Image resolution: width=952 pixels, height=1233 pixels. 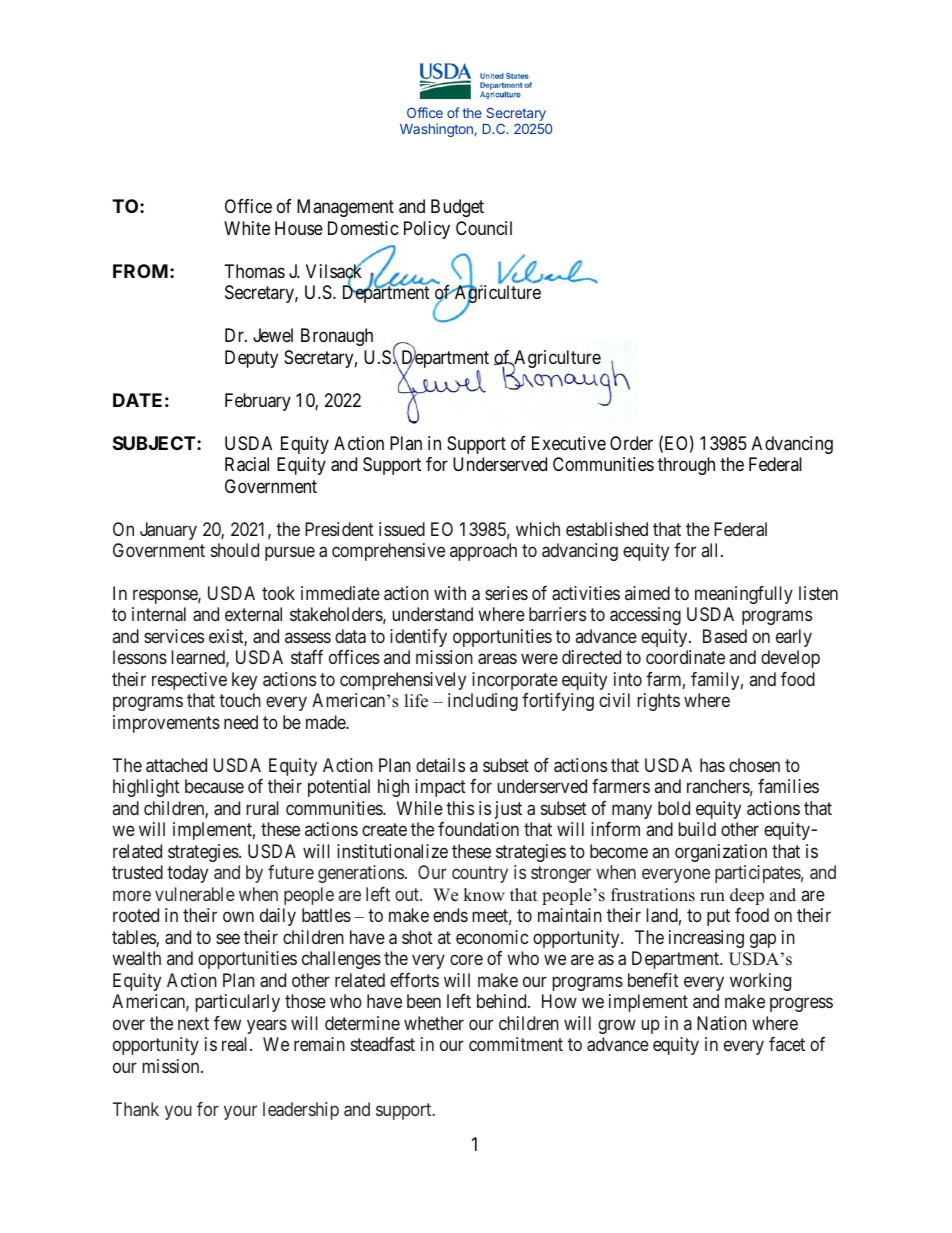 What do you see at coordinates (247, 464) in the page?
I see `Racial` at bounding box center [247, 464].
